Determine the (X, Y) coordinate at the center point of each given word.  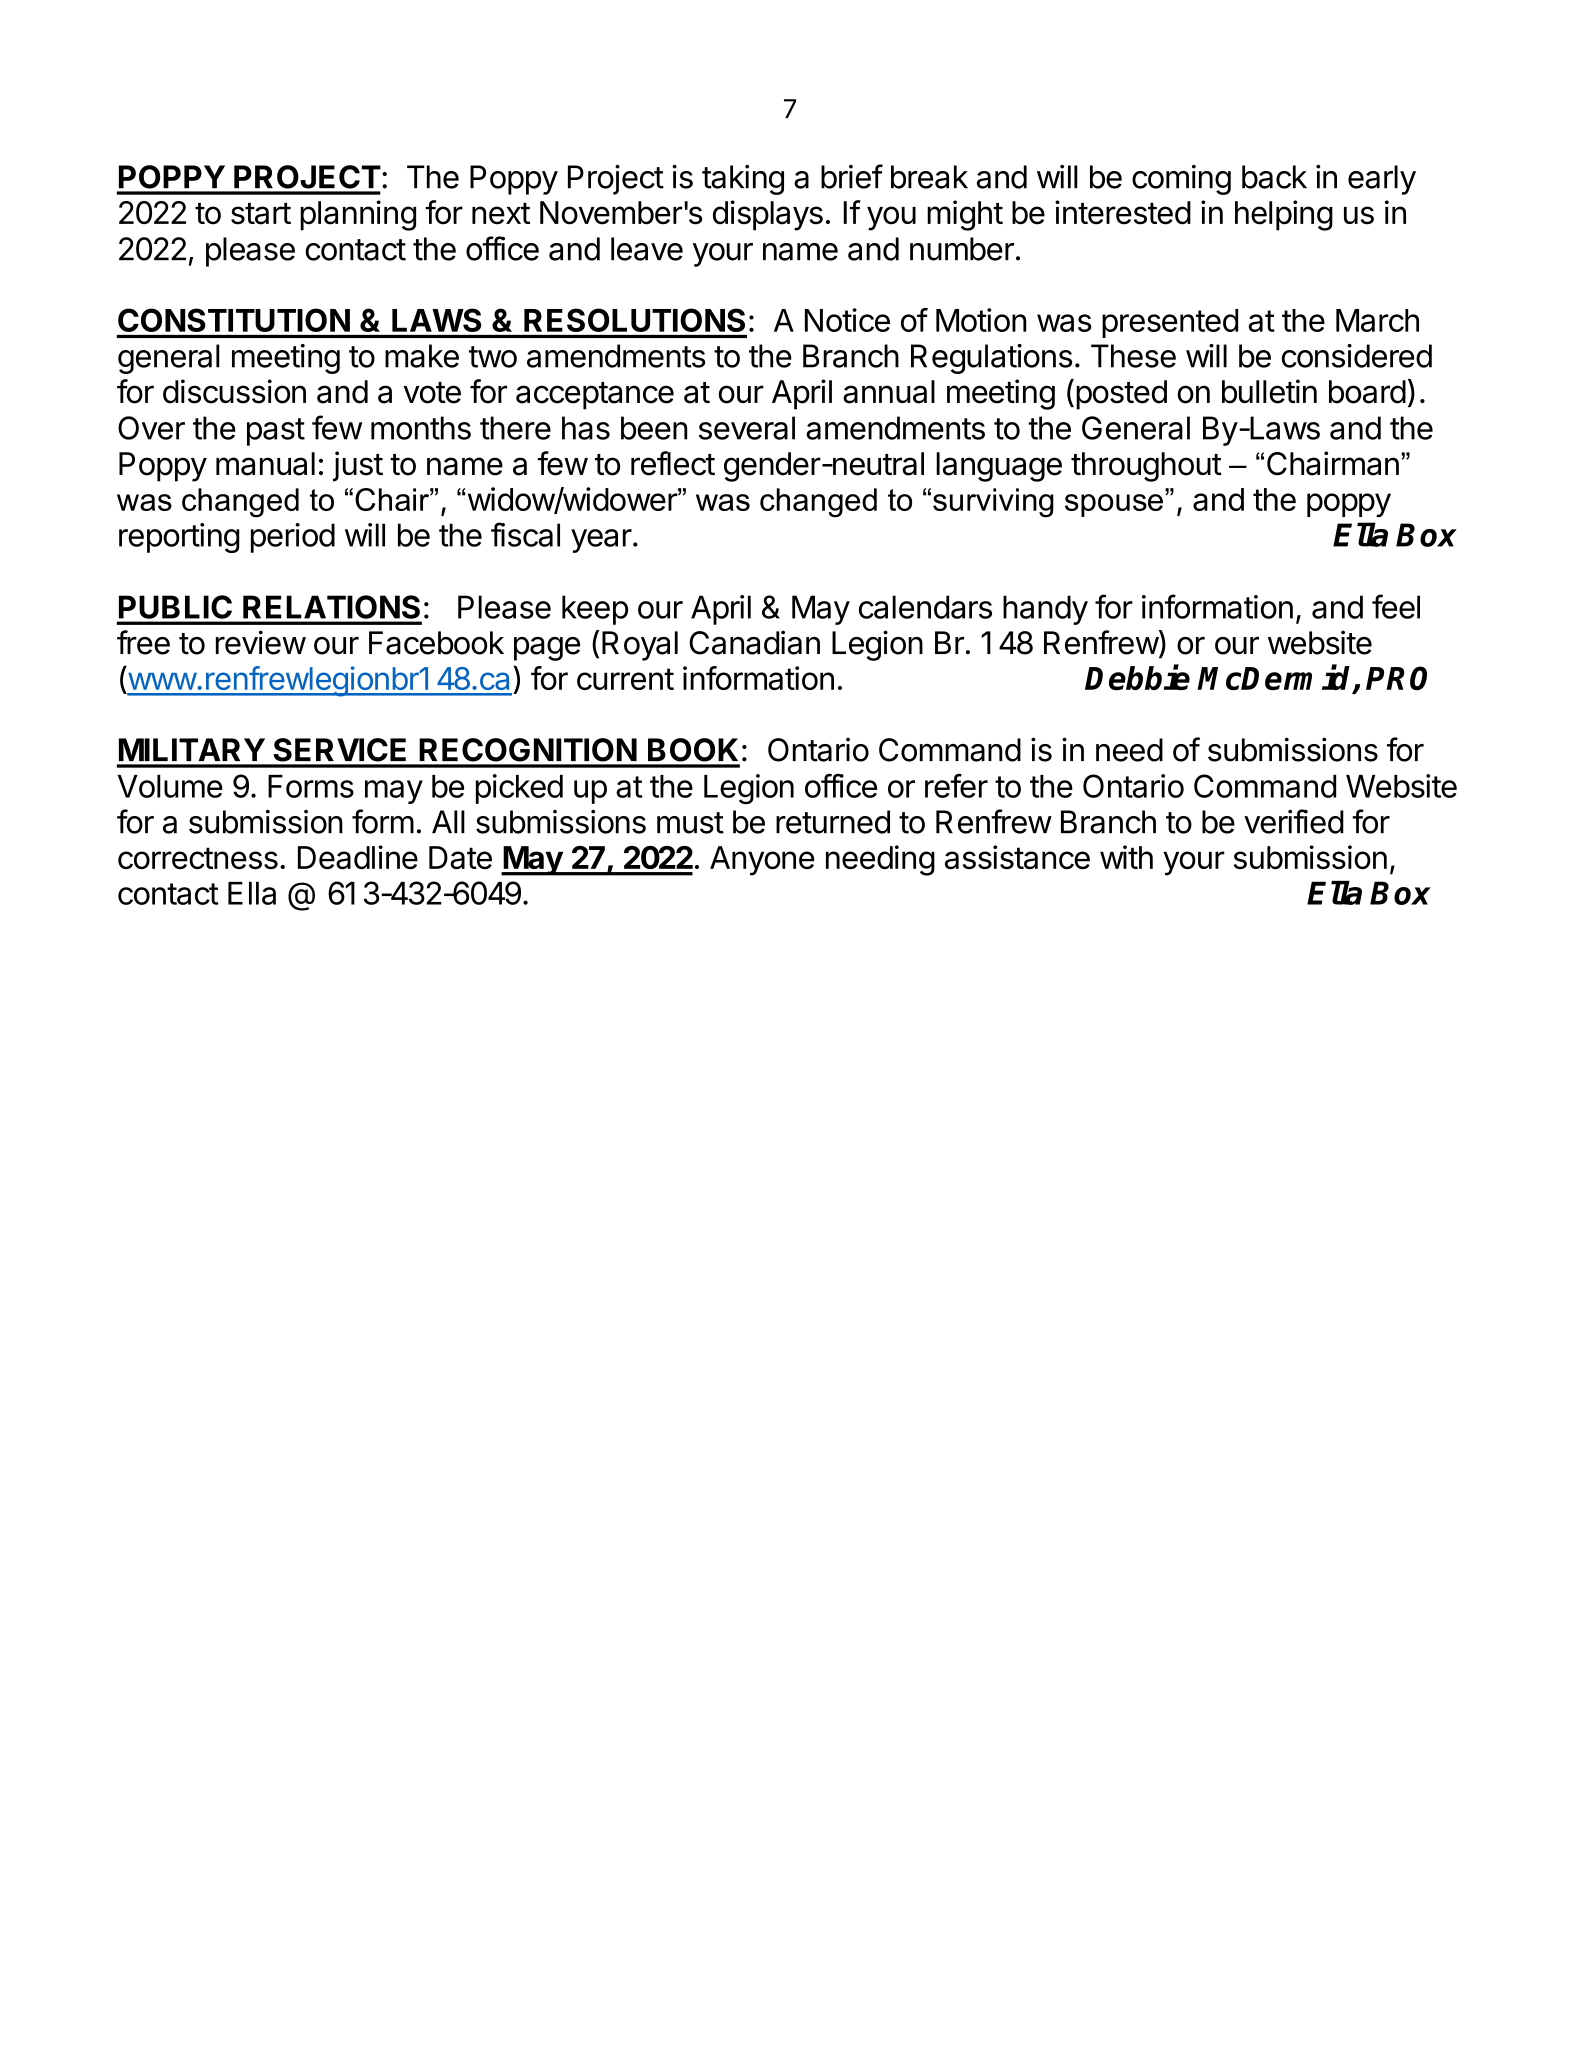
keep (595, 610)
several (747, 428)
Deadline (358, 857)
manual (265, 464)
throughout (1146, 467)
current (625, 679)
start (261, 214)
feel (1396, 606)
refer (956, 785)
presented (1170, 323)
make (422, 356)
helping (1284, 215)
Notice (847, 320)
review (261, 642)
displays (768, 215)
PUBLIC (175, 607)
